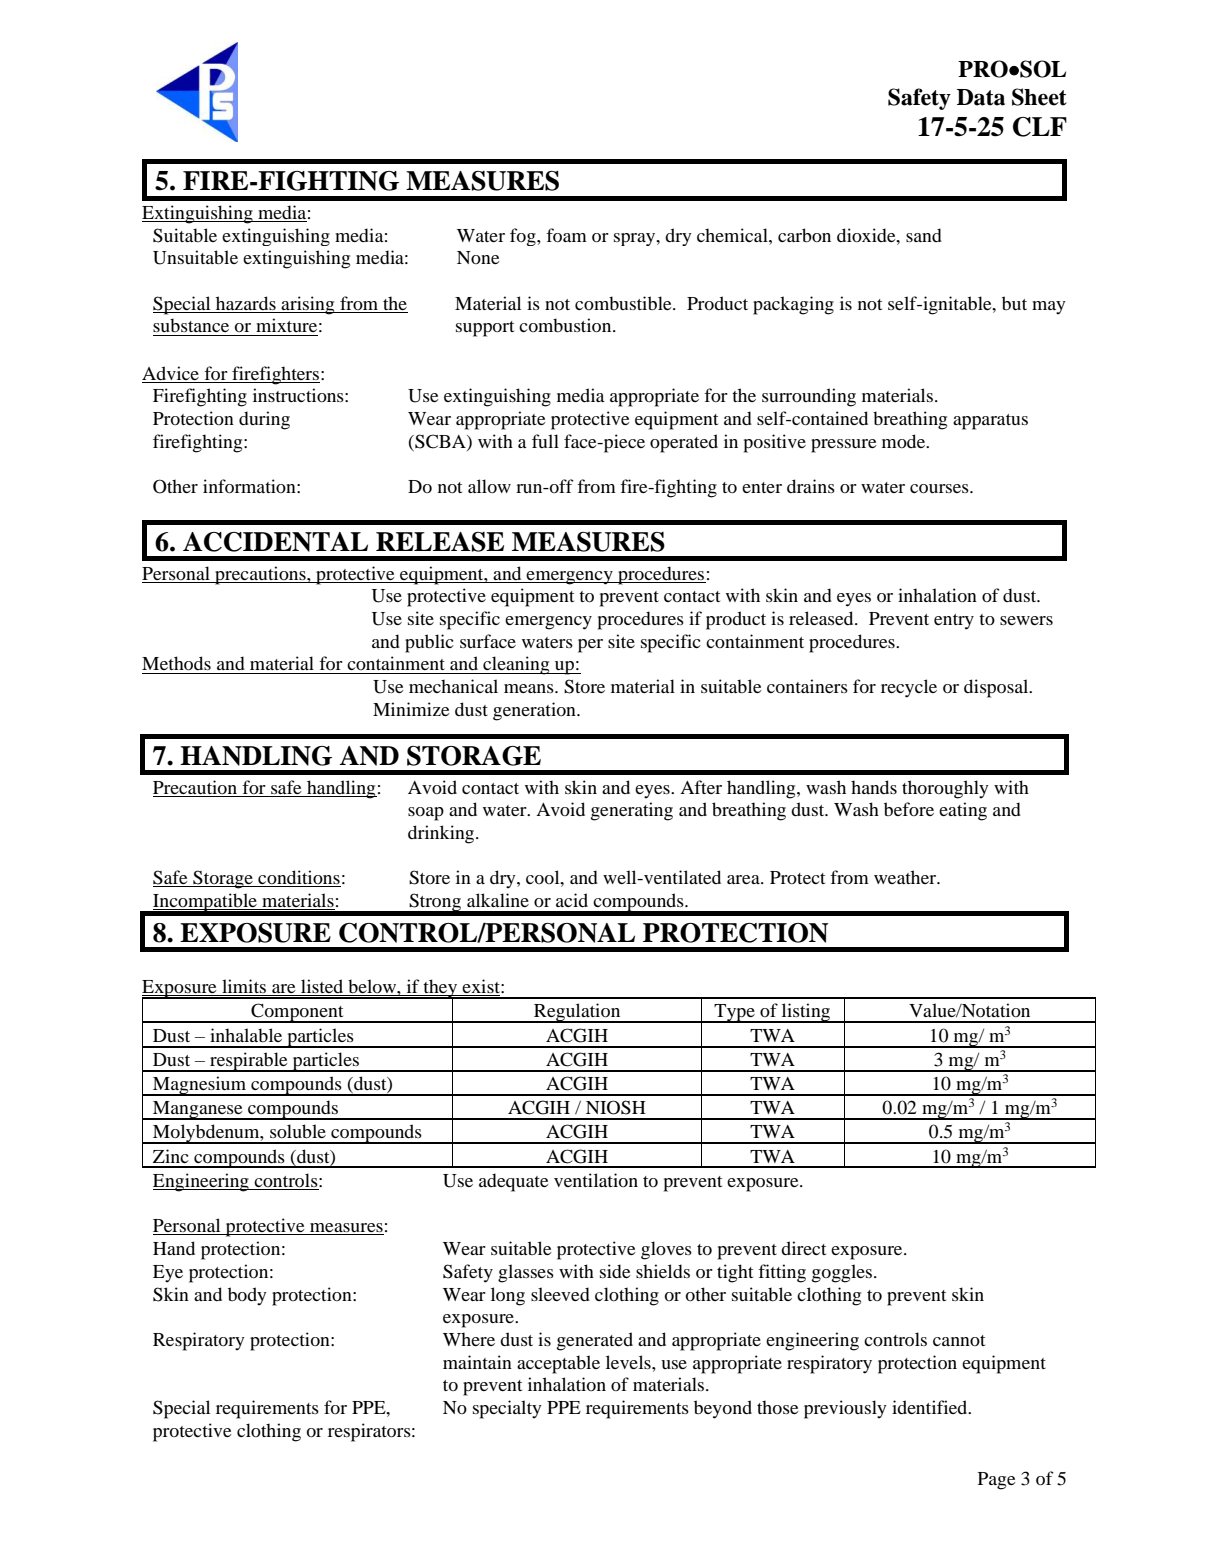 This image has height=1565, width=1209. I want to click on thoroughly, so click(945, 789).
